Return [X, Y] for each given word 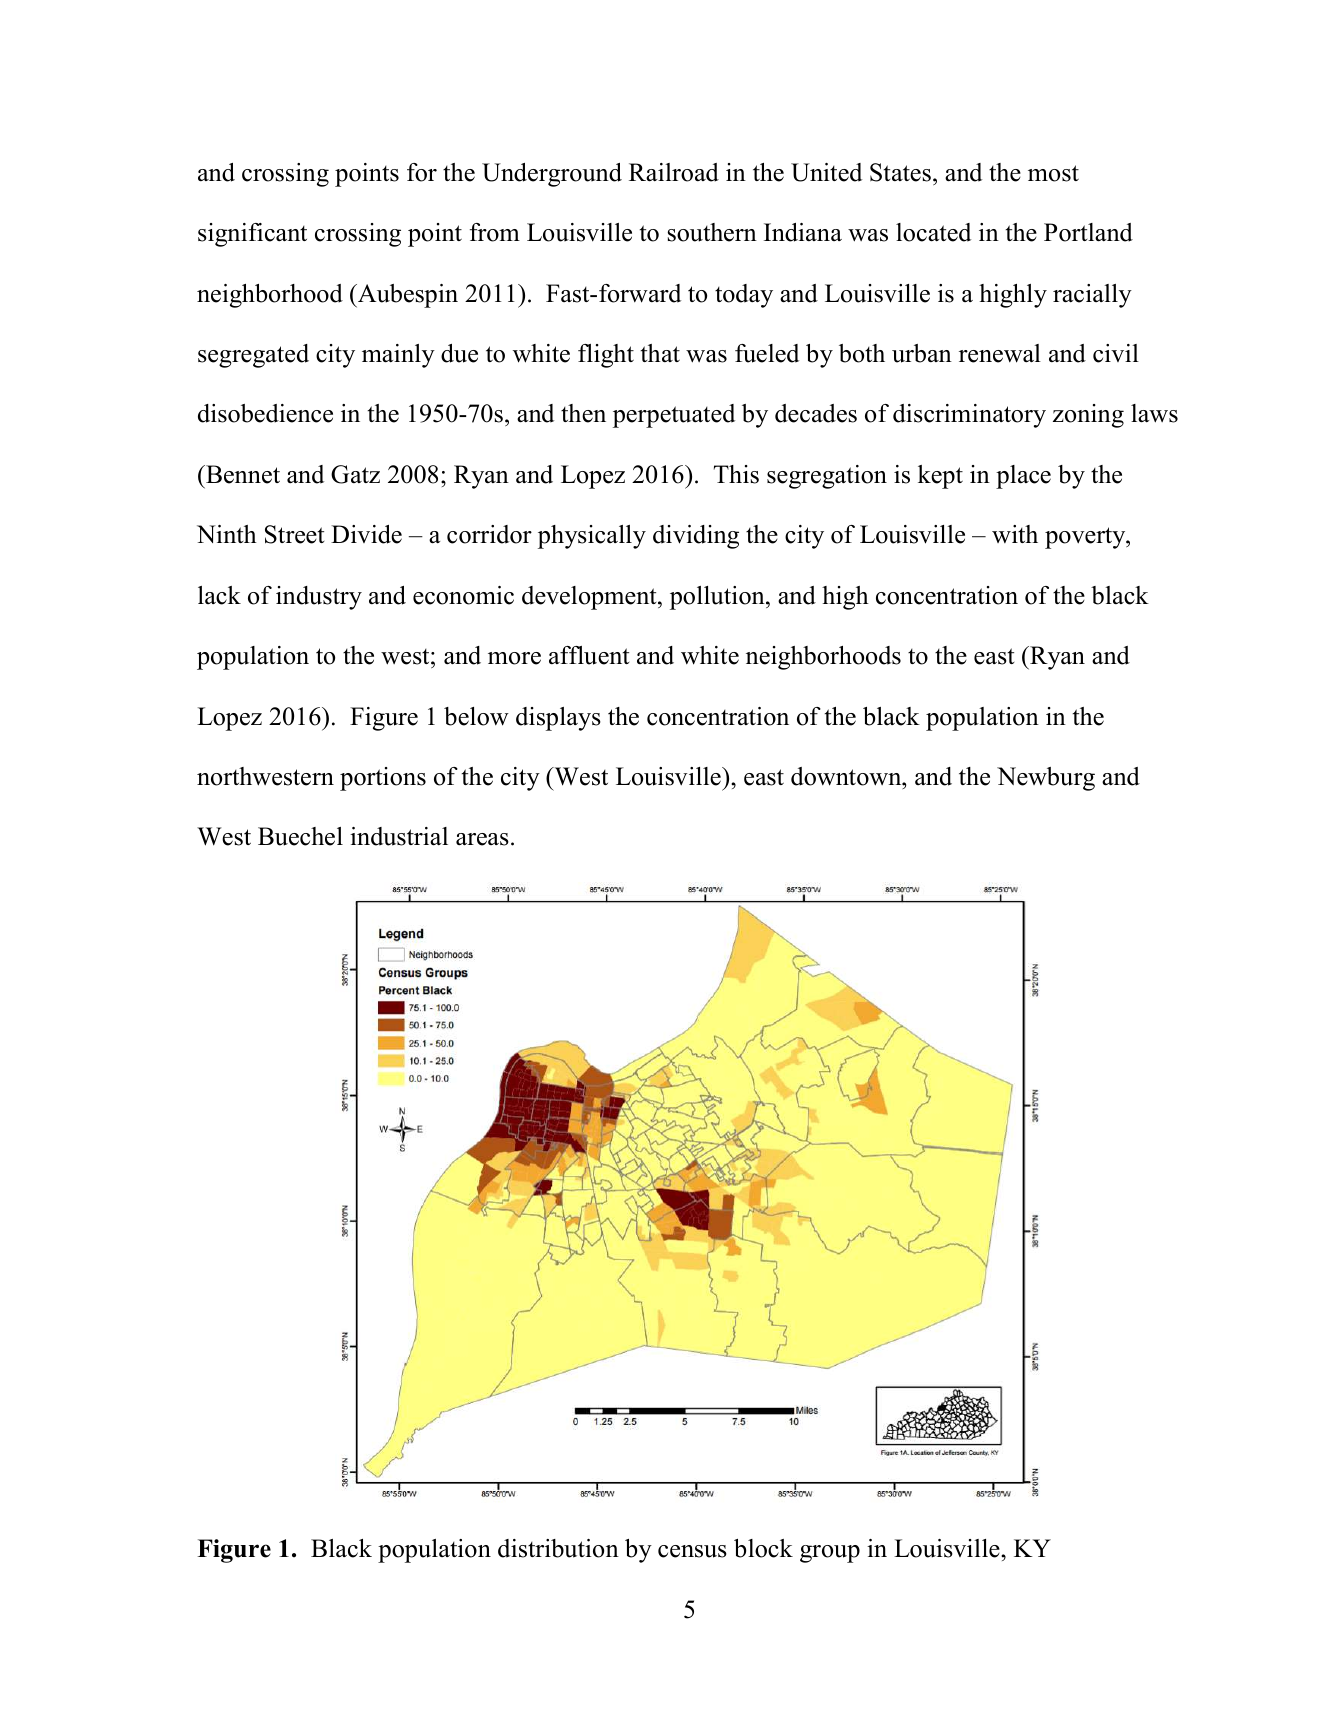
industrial [399, 836]
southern [712, 232]
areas [482, 839]
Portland [1088, 232]
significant [252, 235]
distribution [558, 1548]
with [1015, 534]
